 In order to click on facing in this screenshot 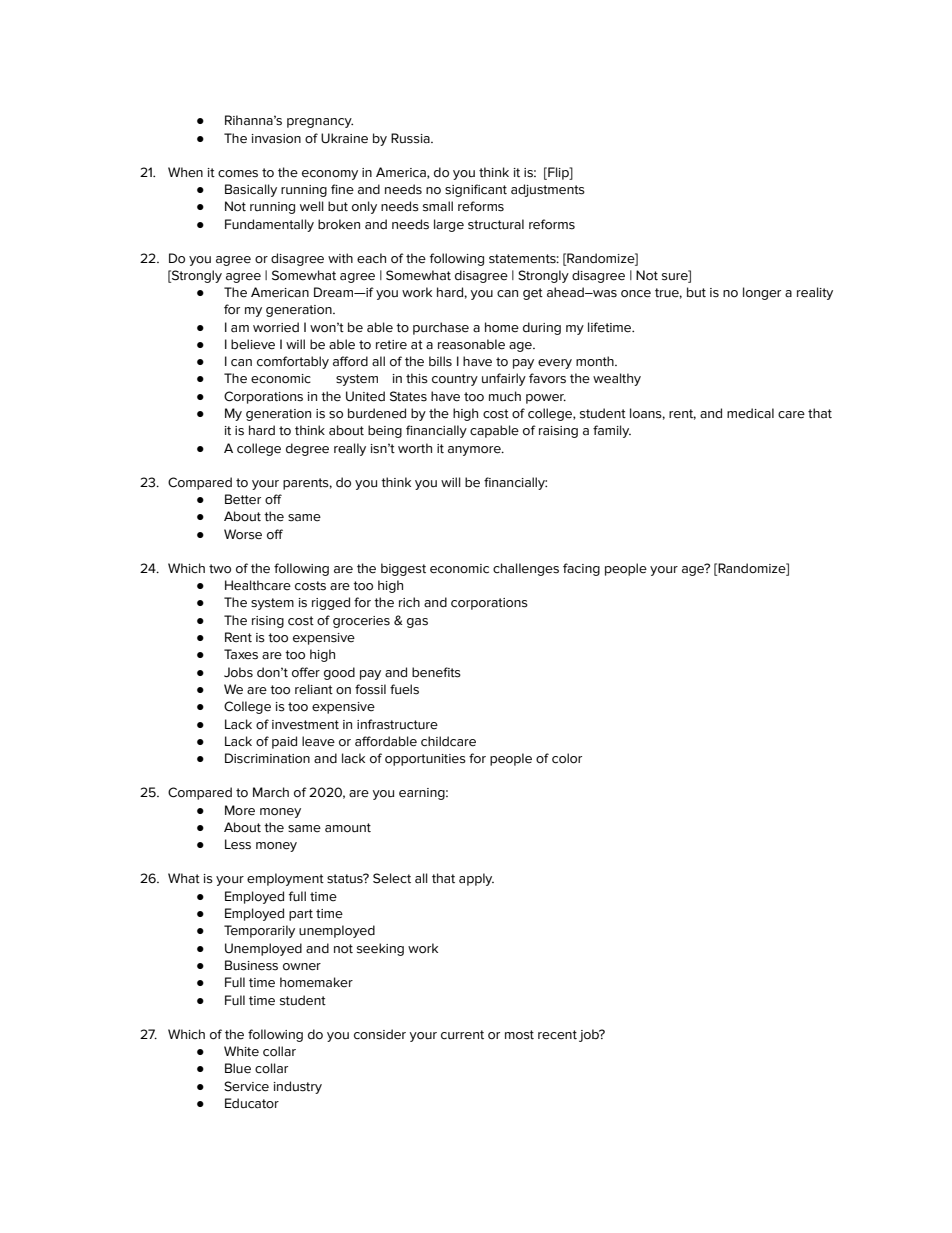, I will do `click(581, 569)`.
